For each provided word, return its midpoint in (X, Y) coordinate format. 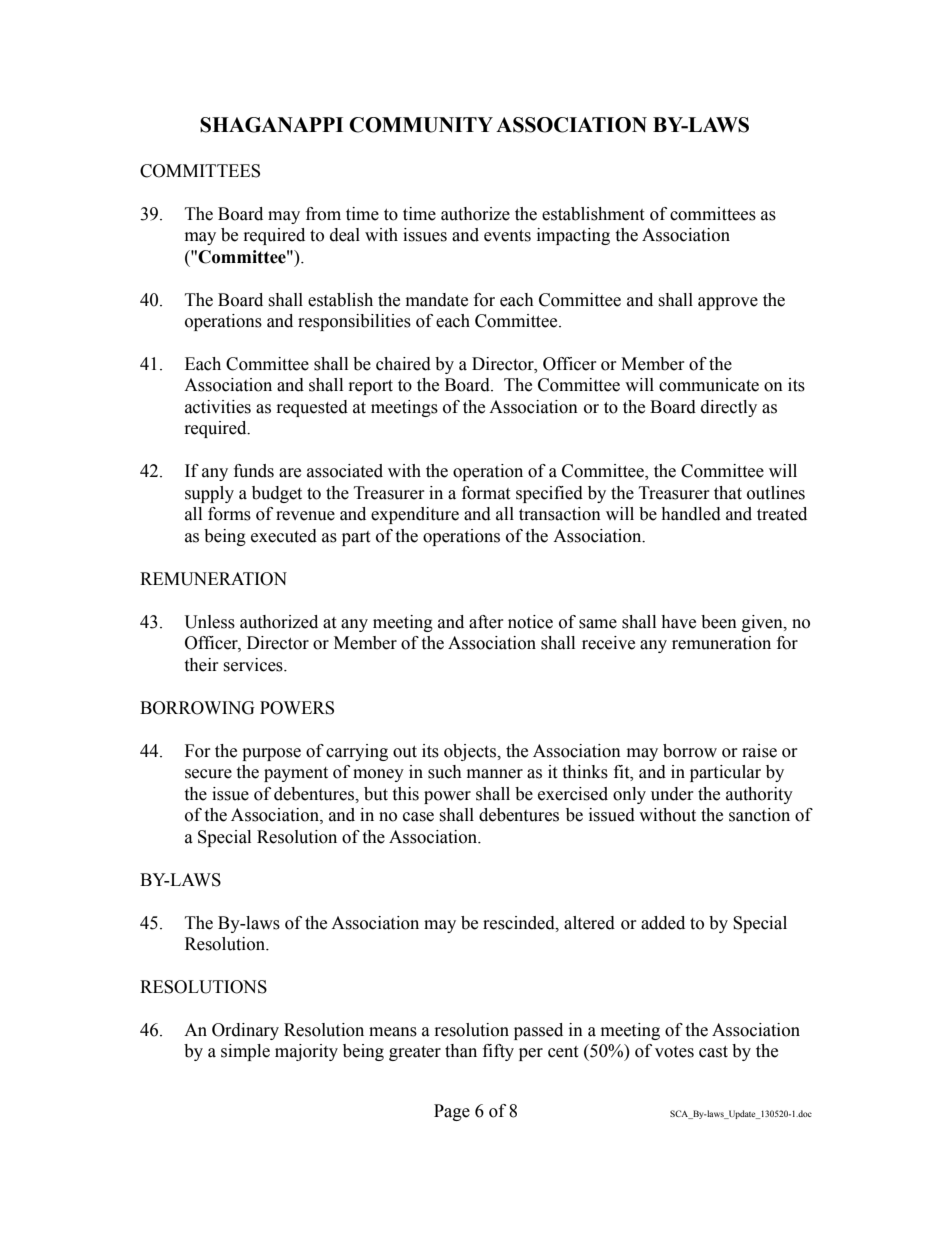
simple (245, 1052)
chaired (403, 364)
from (323, 214)
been (719, 622)
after (486, 622)
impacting (573, 236)
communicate (709, 385)
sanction (759, 815)
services (254, 665)
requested (312, 408)
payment (296, 774)
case (418, 817)
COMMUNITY (421, 125)
